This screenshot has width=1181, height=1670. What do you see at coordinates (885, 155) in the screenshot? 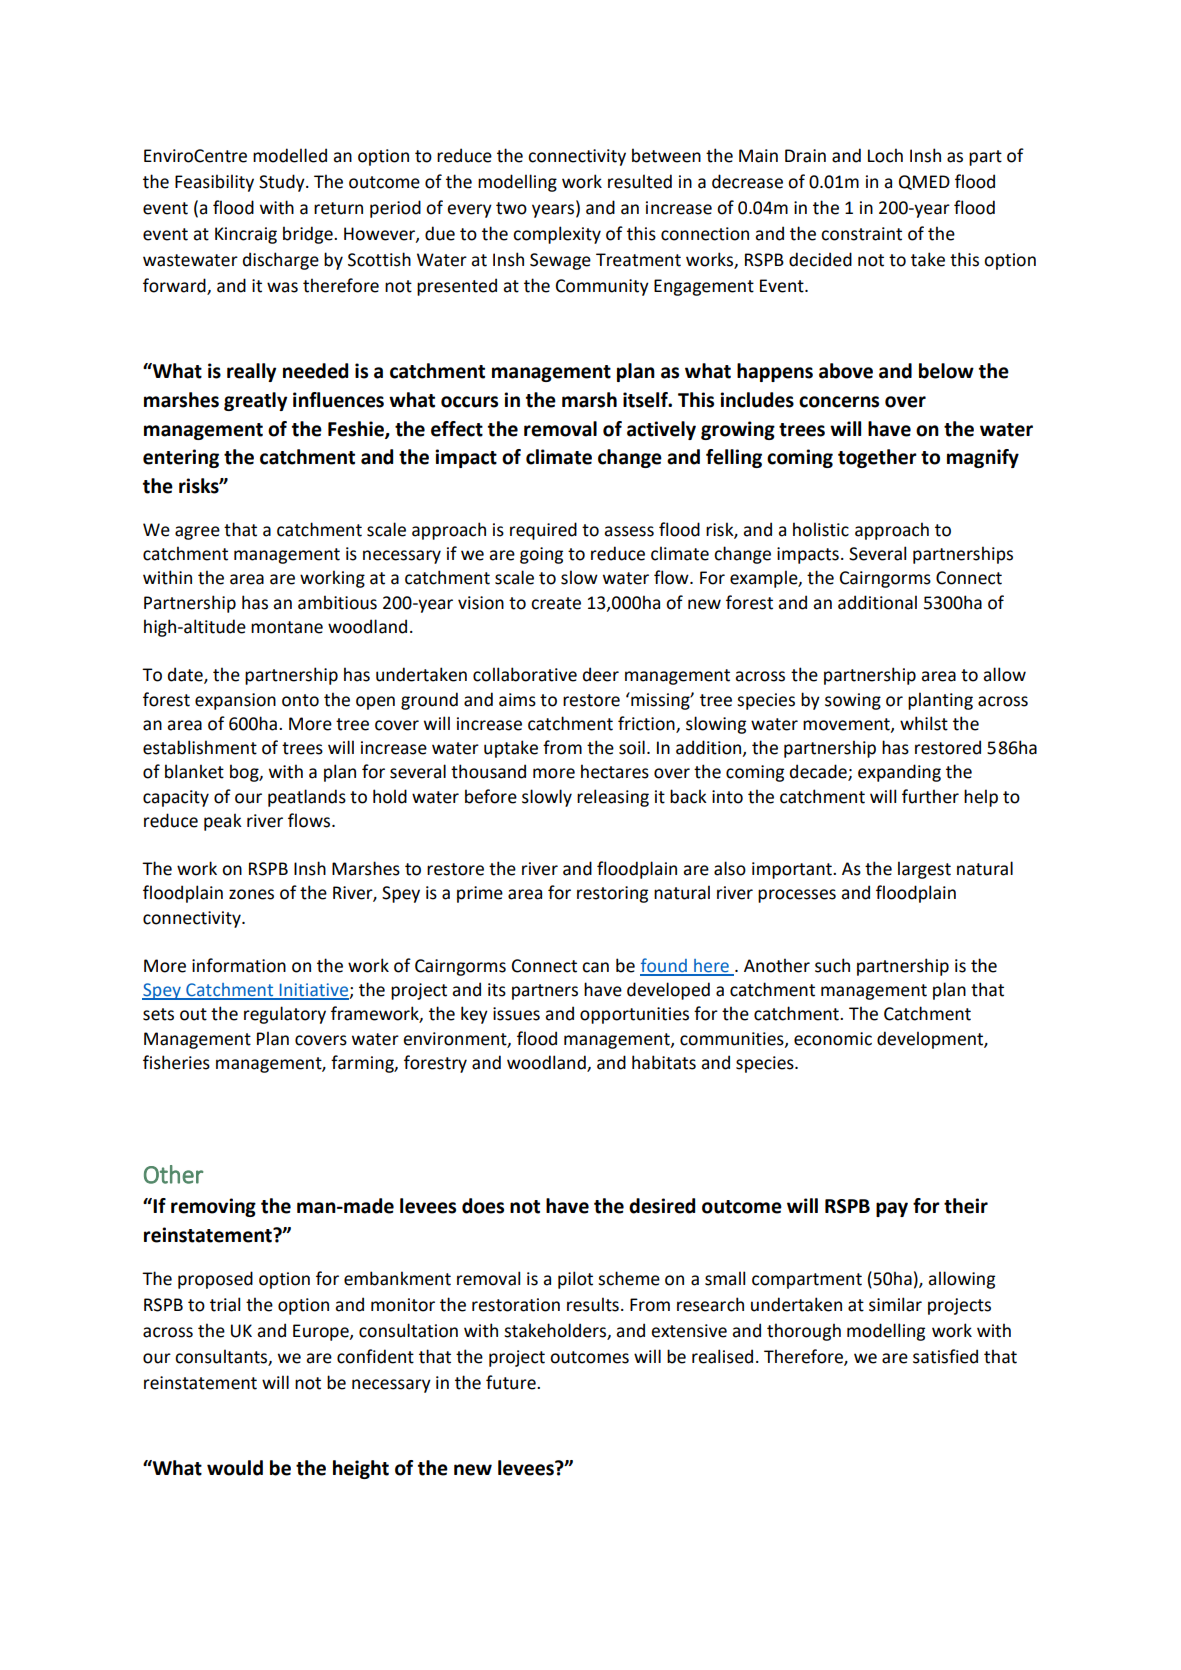
I see `Loch` at bounding box center [885, 155].
